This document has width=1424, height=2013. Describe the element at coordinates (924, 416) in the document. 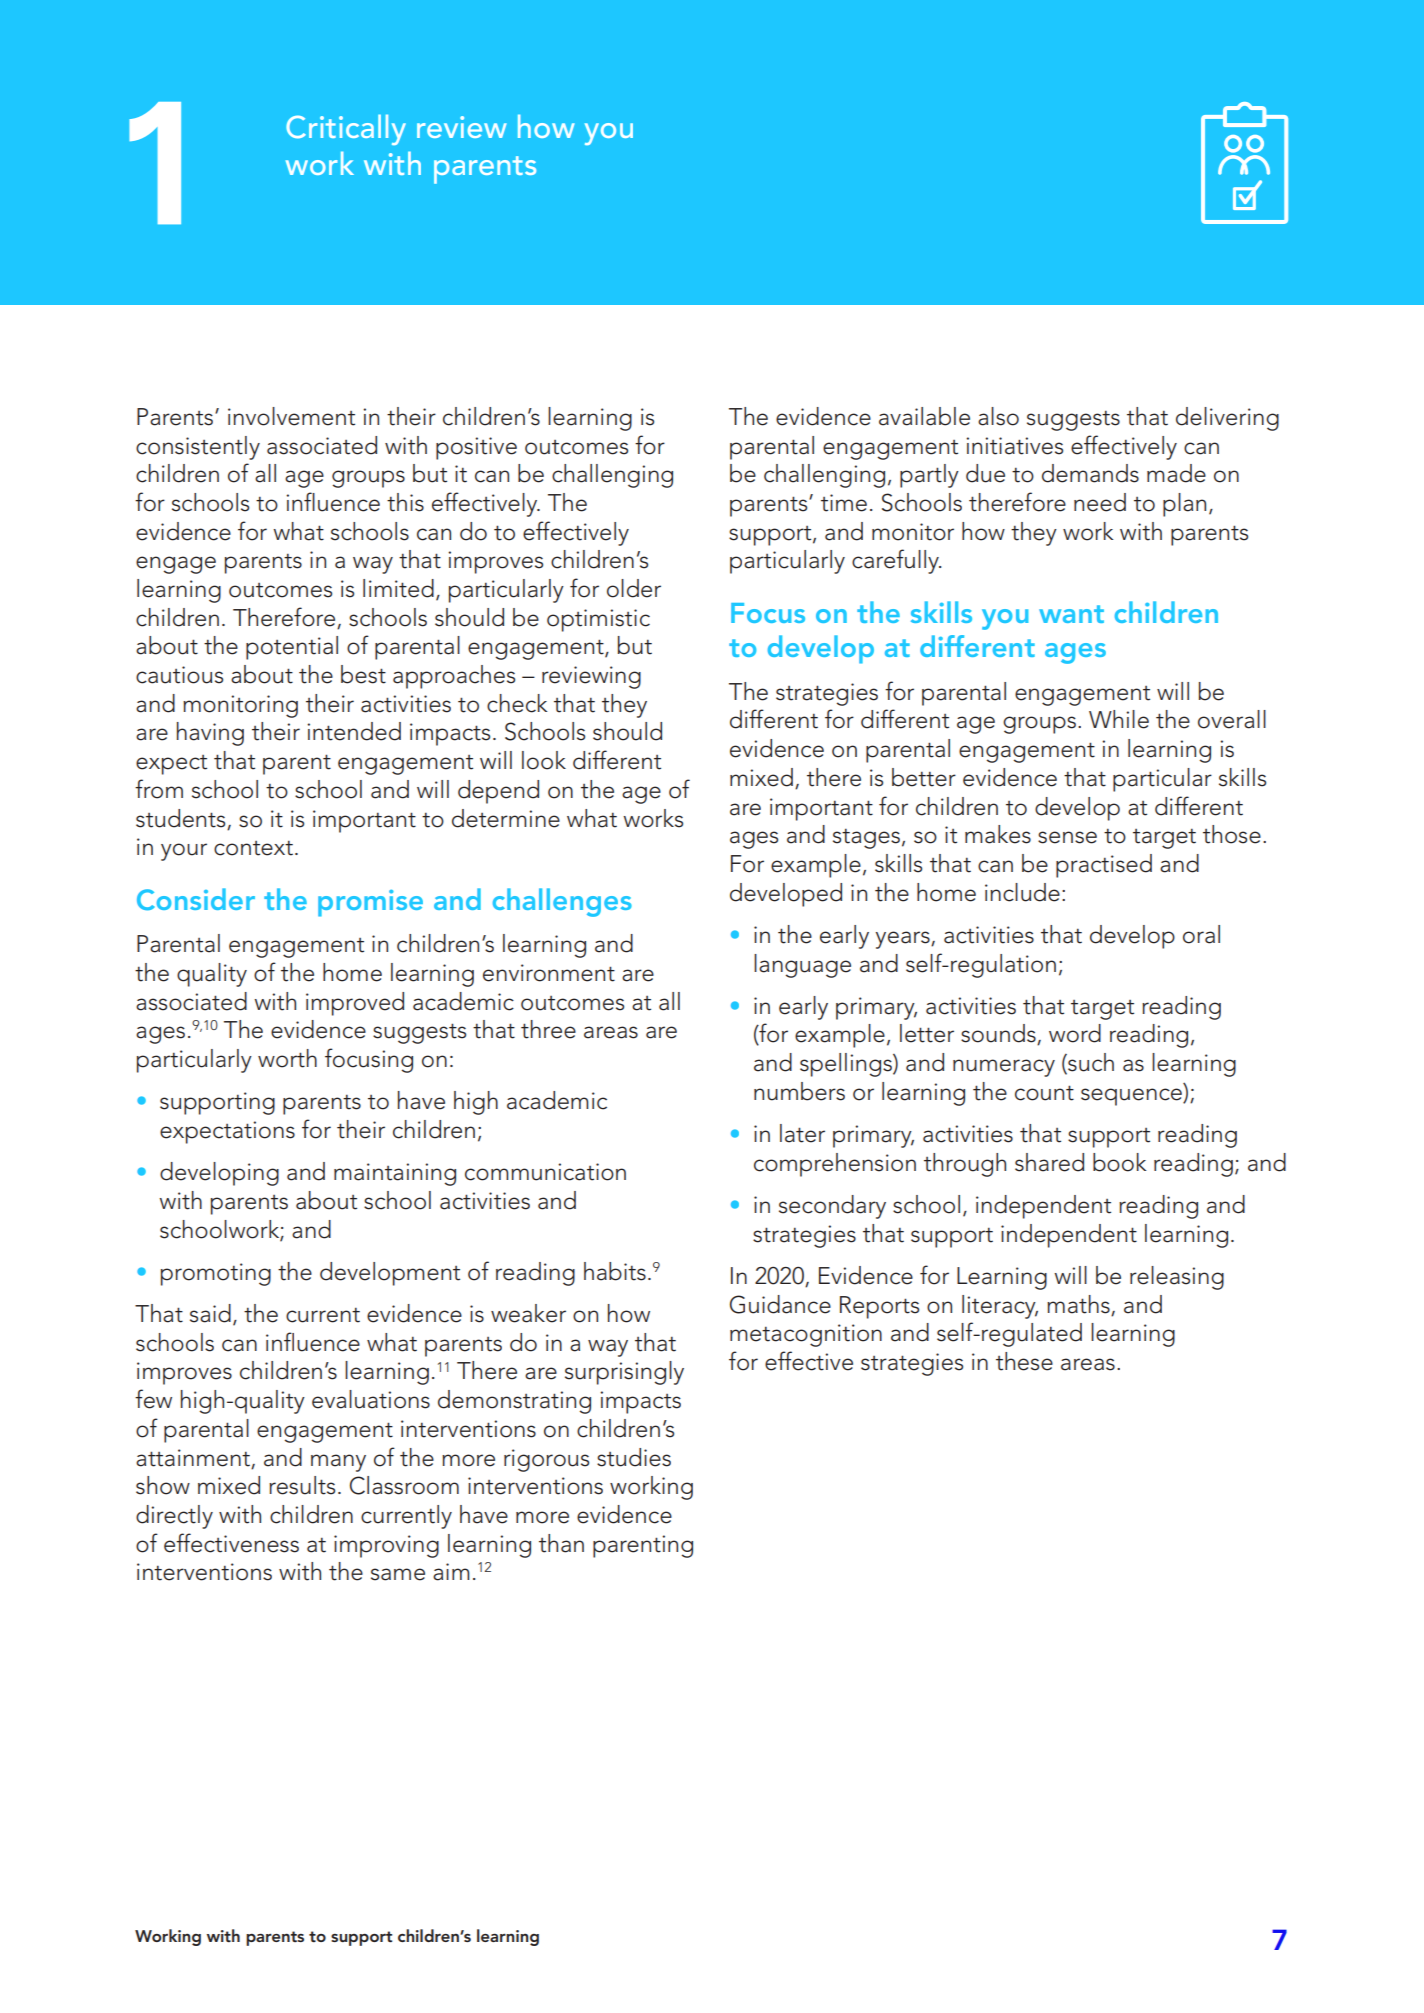

I see `available` at that location.
